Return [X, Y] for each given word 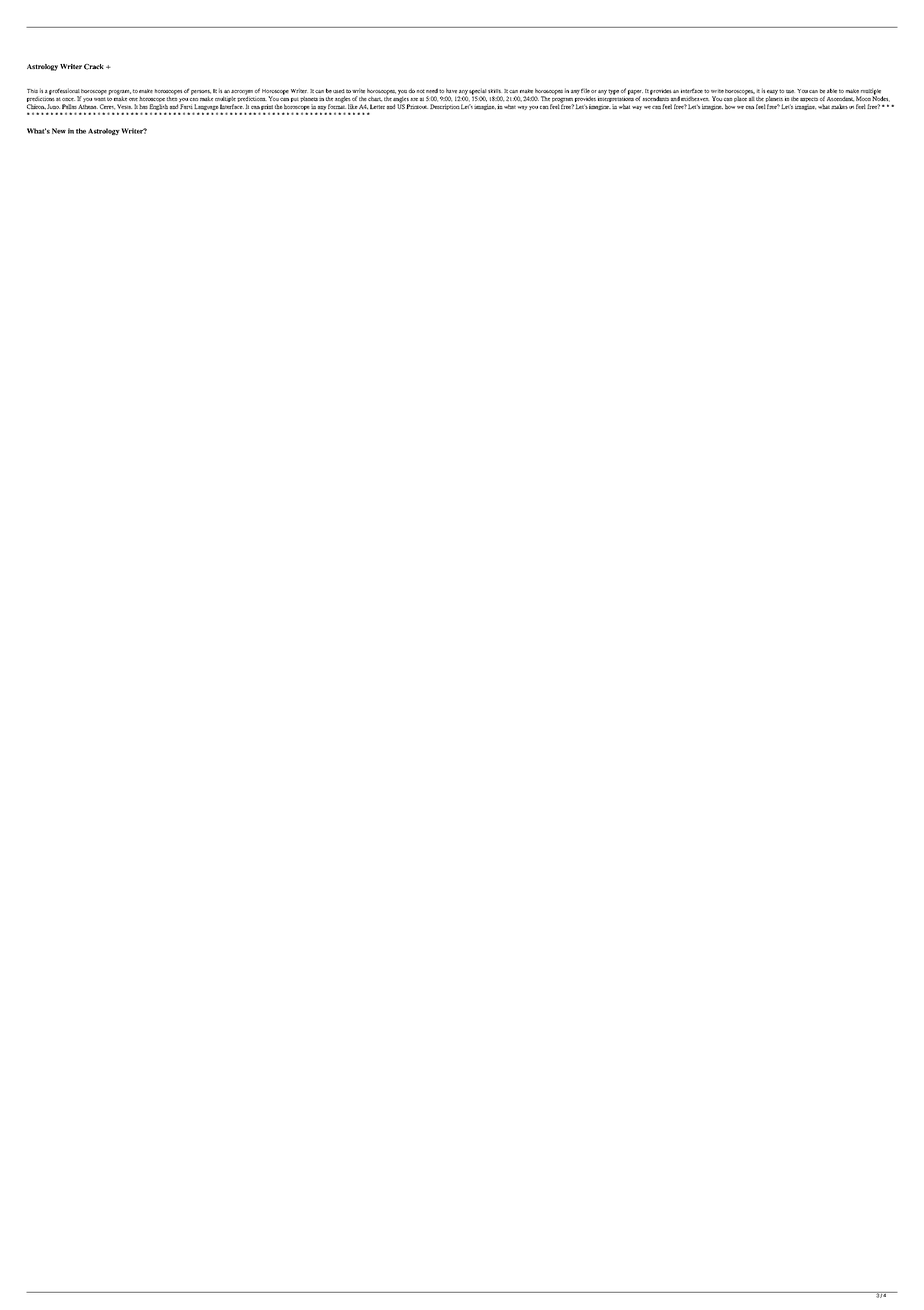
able [832, 90]
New [59, 131]
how [730, 106]
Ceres [107, 107]
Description [445, 107]
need [432, 90]
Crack [94, 67]
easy [772, 93]
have [451, 90]
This [32, 91]
